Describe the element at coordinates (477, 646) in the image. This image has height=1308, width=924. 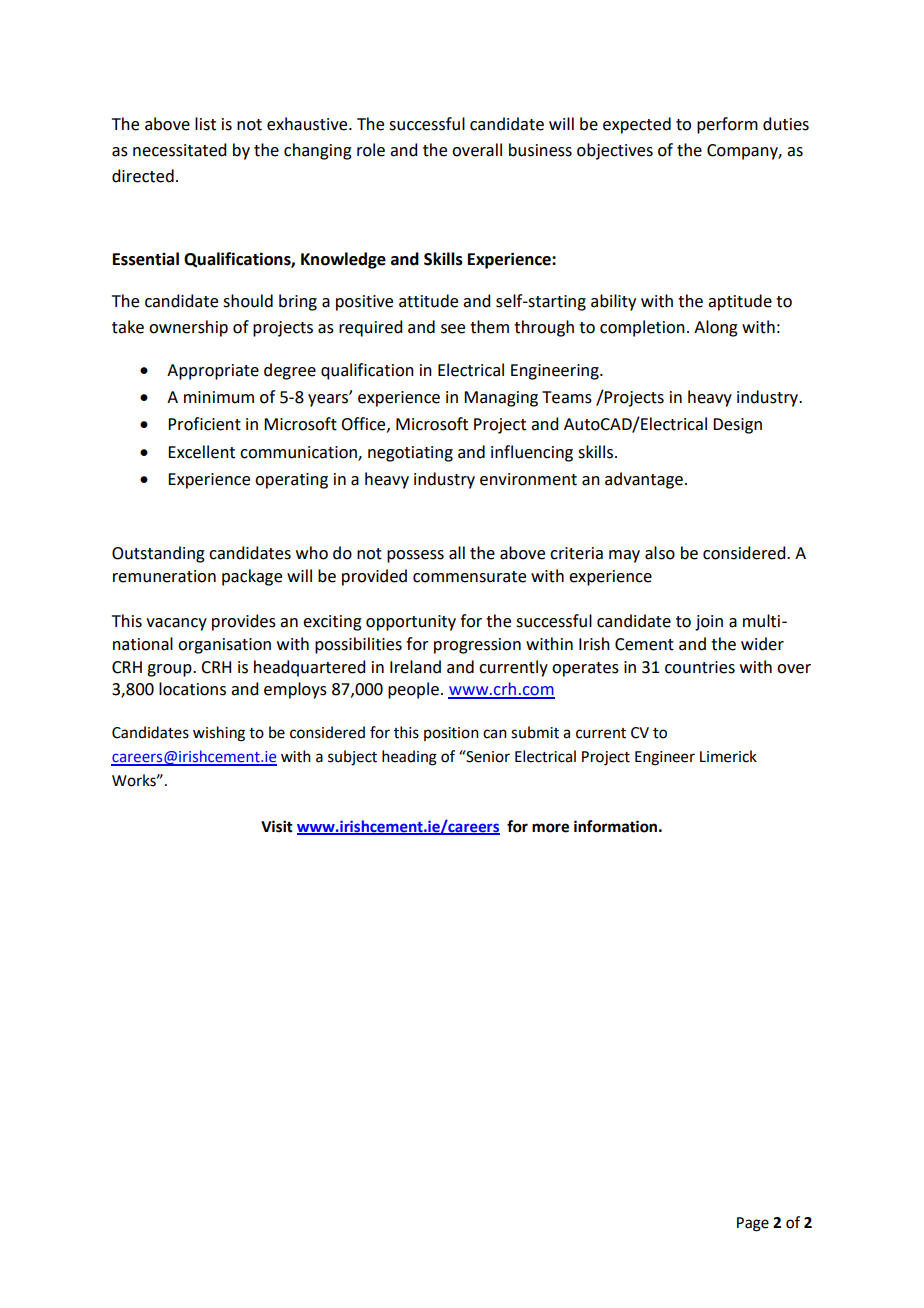
I see `progression` at that location.
